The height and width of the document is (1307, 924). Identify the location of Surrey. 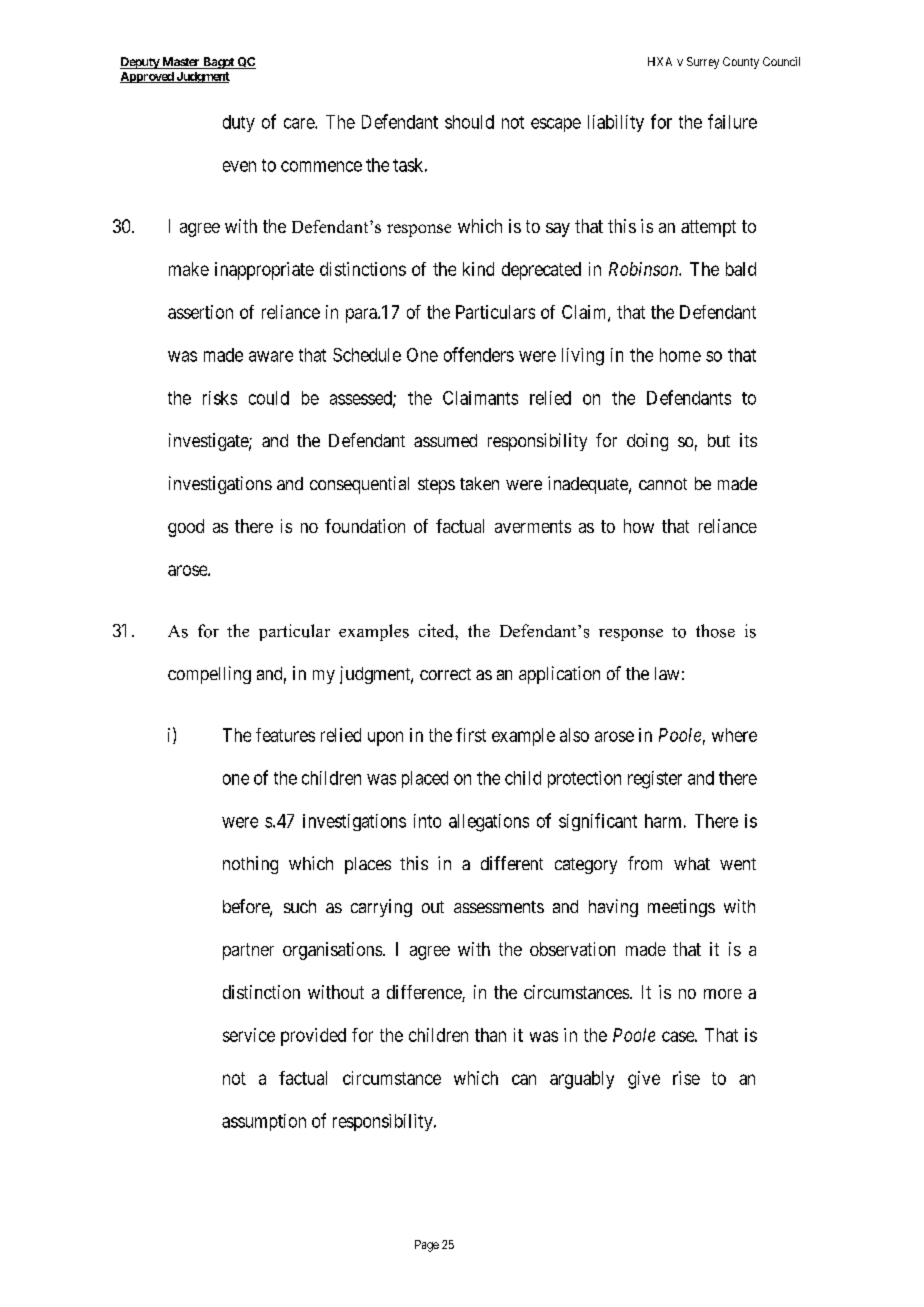
(703, 63).
